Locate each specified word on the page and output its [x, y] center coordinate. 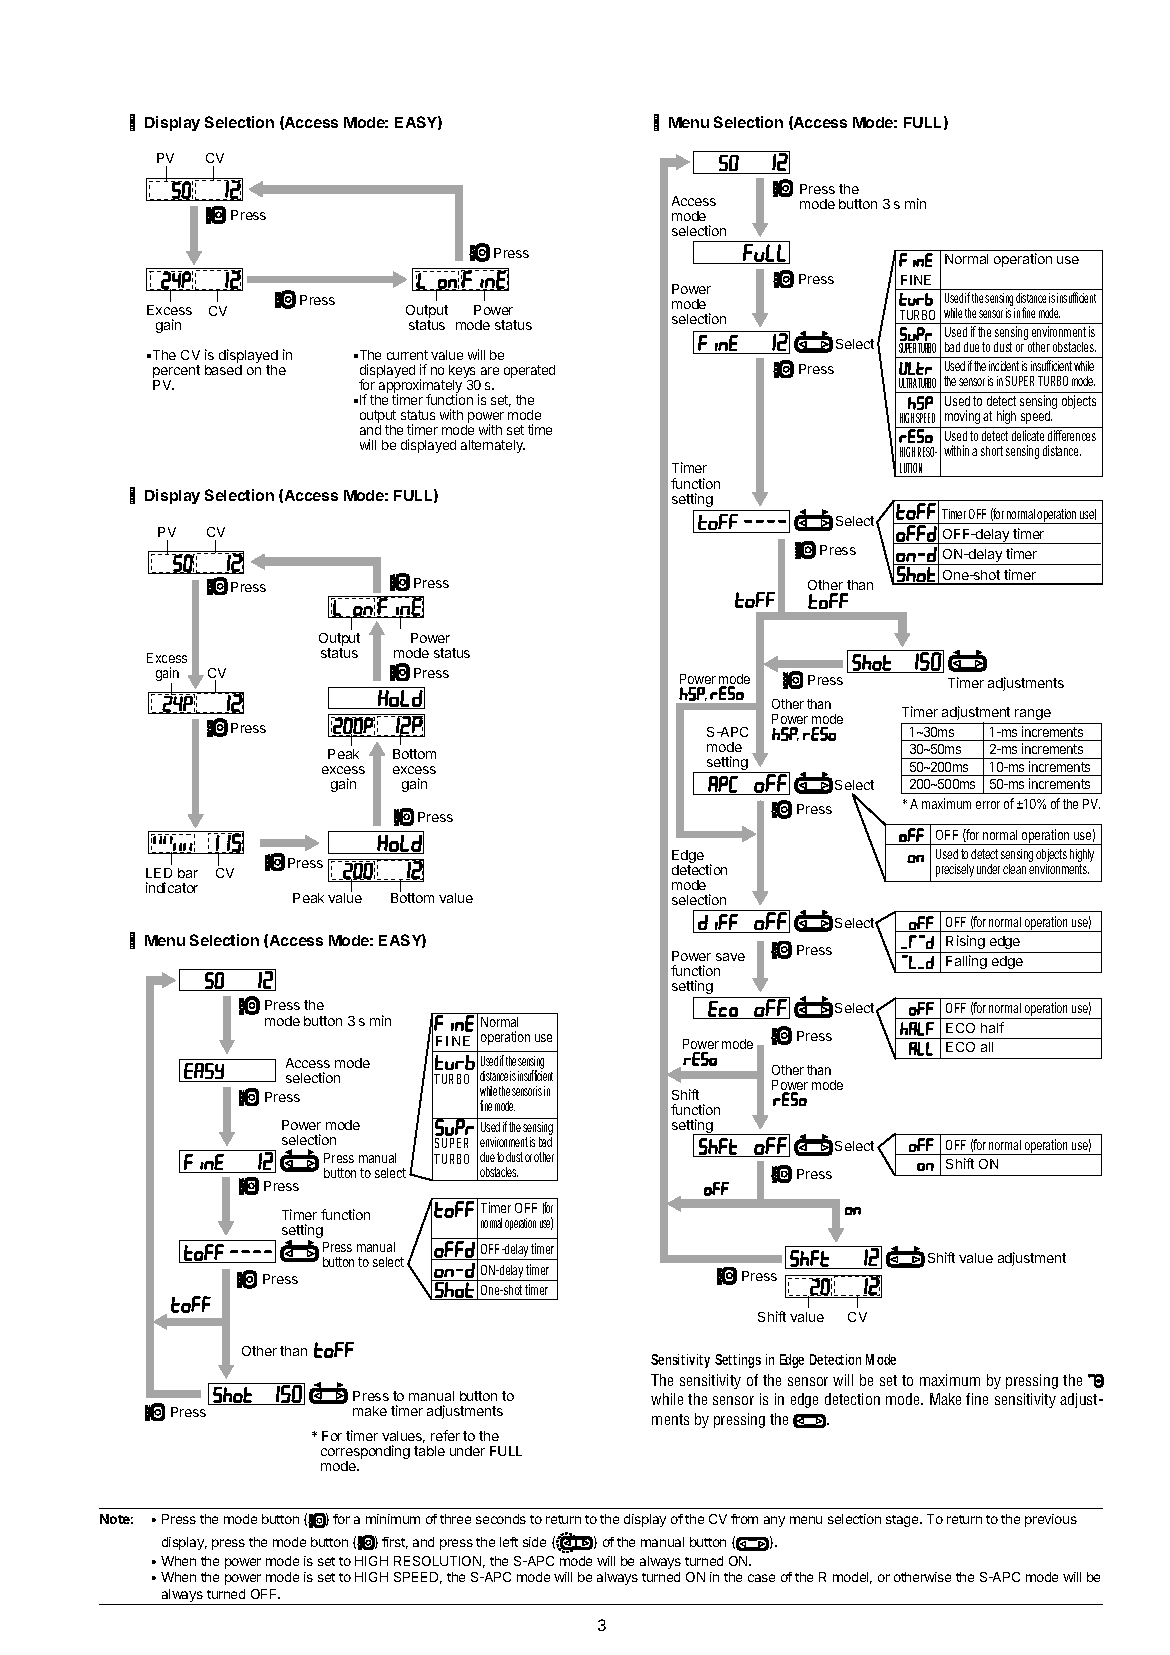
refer [445, 1435]
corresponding [365, 1453]
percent [176, 371]
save [730, 957]
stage [903, 1521]
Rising [965, 942]
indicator [172, 887]
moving [962, 417]
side [534, 1542]
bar [188, 873]
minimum [393, 1519]
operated [529, 371]
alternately [493, 446]
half [992, 1027]
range [1033, 714]
